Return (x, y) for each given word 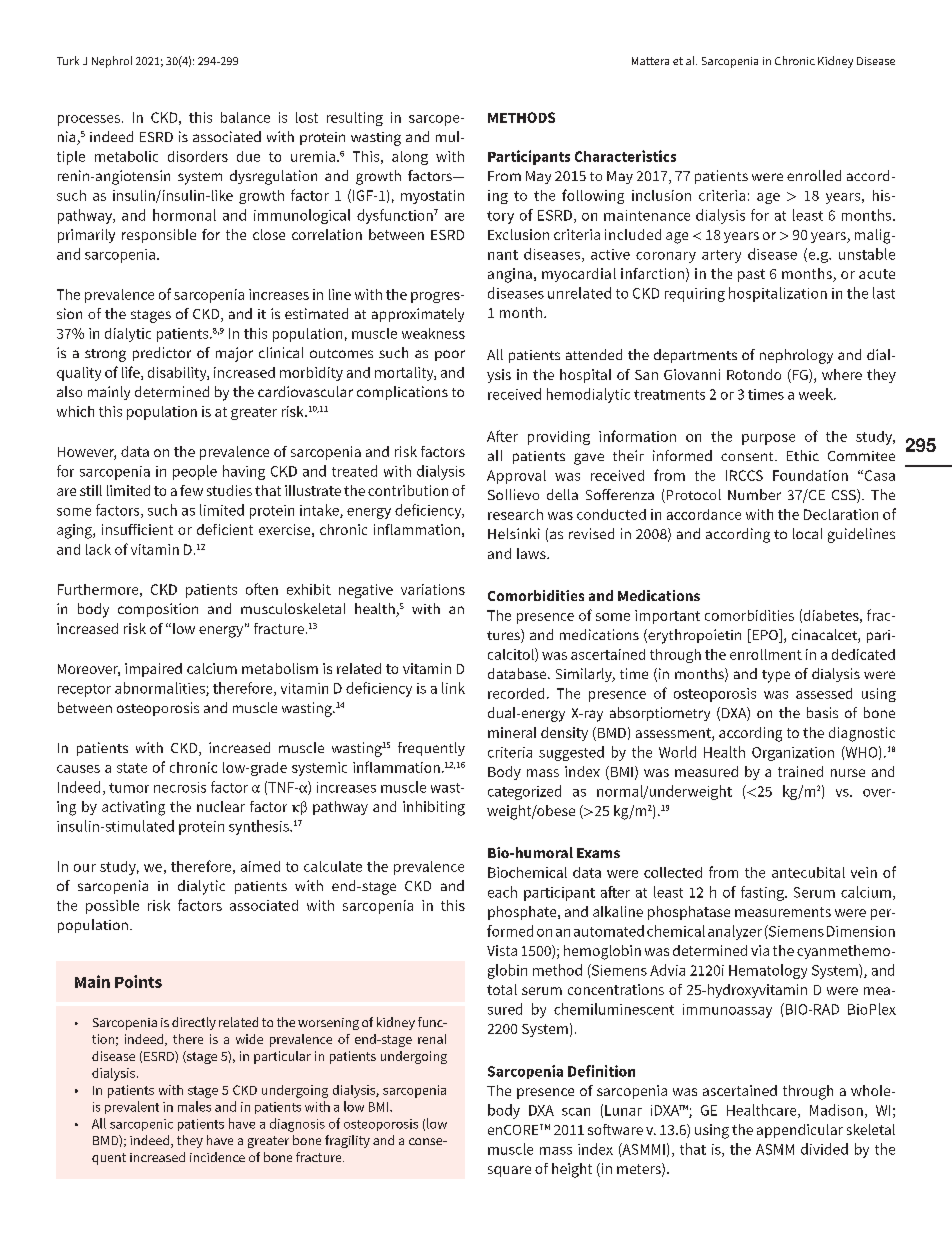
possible (112, 907)
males (194, 1106)
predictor (162, 354)
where (842, 374)
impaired (153, 670)
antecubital (808, 872)
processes (90, 120)
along (410, 158)
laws (532, 553)
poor (450, 355)
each (502, 892)
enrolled (814, 175)
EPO (765, 636)
